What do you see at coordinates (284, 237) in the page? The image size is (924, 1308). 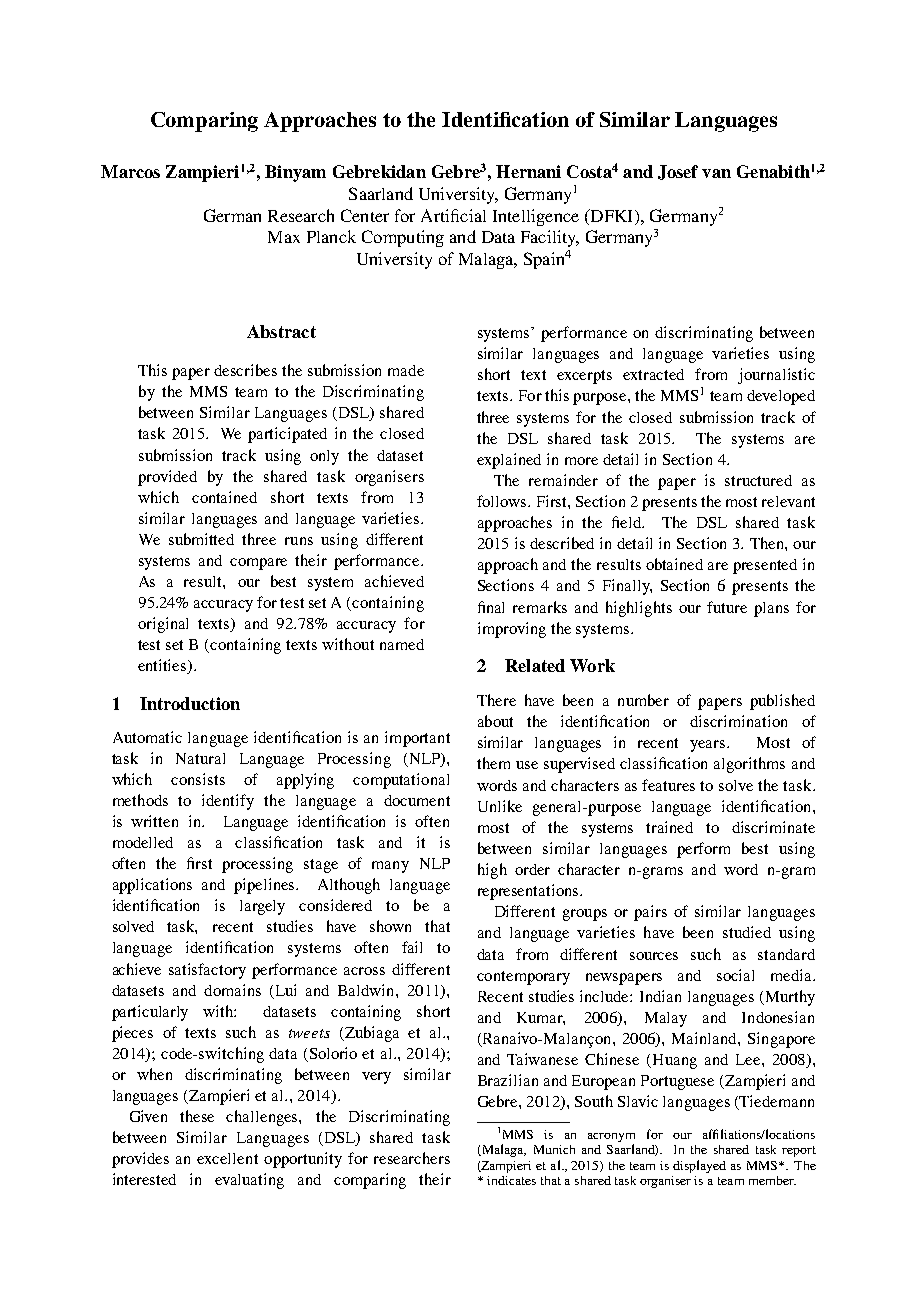 I see `Max` at bounding box center [284, 237].
